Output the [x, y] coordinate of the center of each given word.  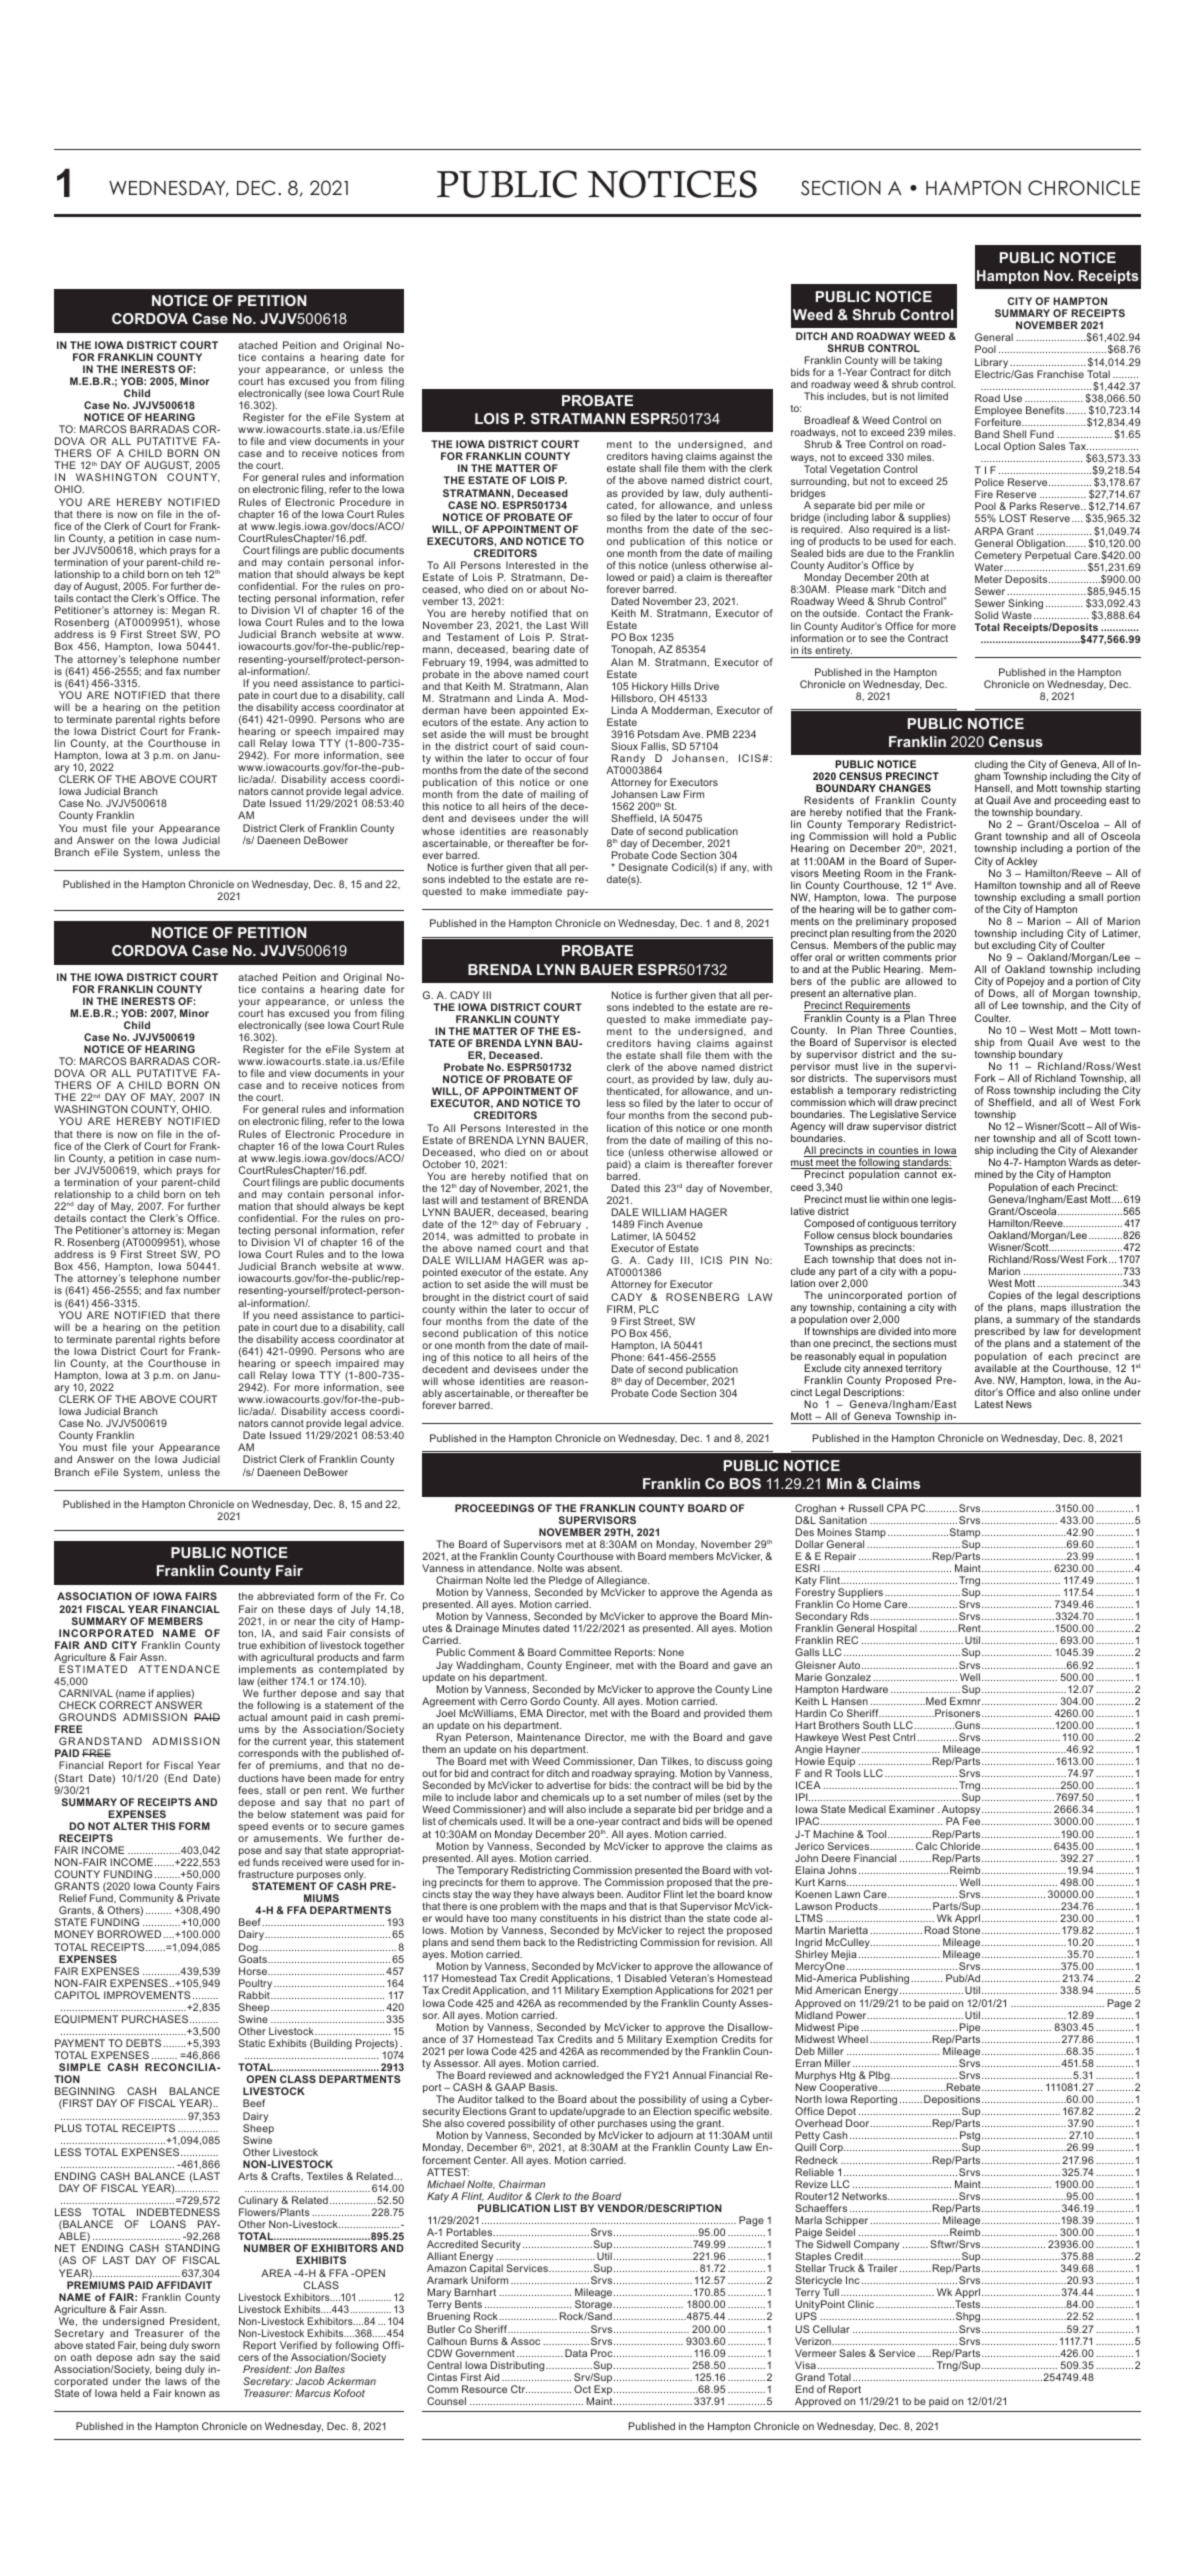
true [247, 1645]
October [442, 1164]
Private [203, 1898]
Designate [643, 869]
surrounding [820, 483]
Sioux [624, 746]
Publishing [886, 1981]
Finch [650, 1224]
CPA [897, 1508]
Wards [1083, 1162]
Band [987, 434]
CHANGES [905, 788]
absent [604, 1568]
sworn [206, 2346]
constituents [569, 1918]
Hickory [650, 688]
